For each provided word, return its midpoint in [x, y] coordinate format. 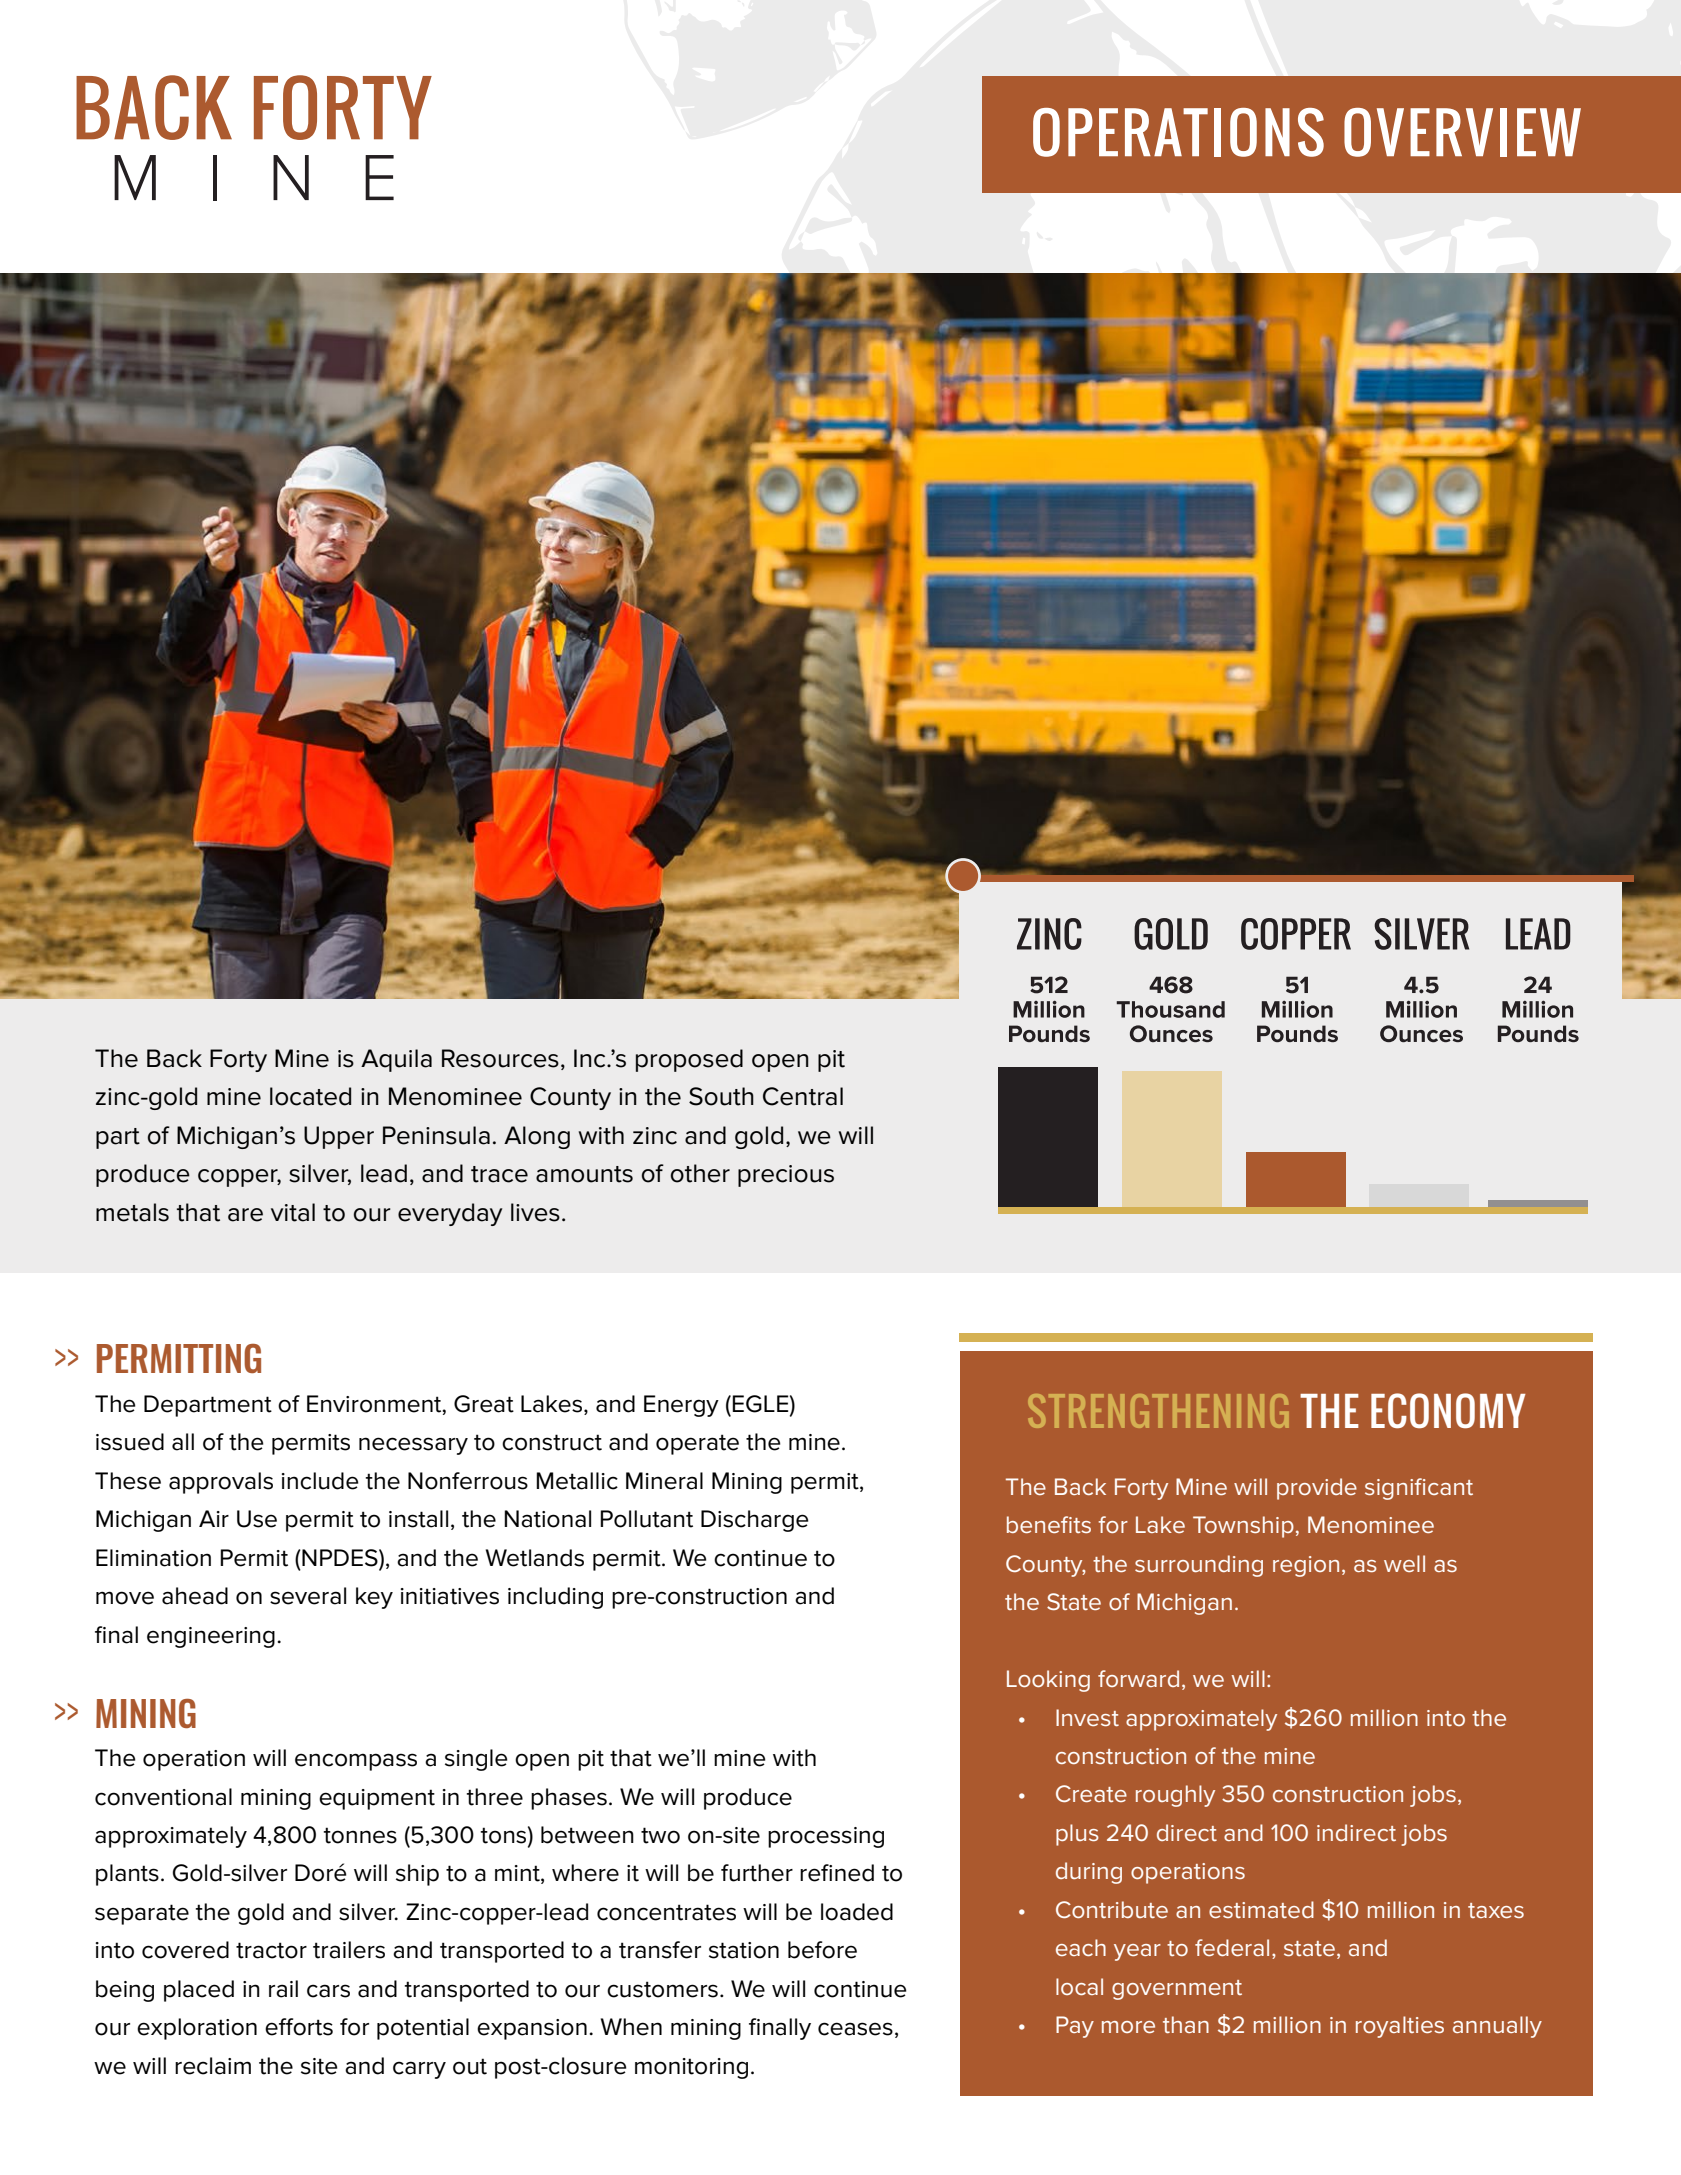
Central [803, 1096]
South [721, 1096]
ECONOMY [1448, 1410]
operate [697, 1444]
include [320, 1481]
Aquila [396, 1060]
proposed [689, 1060]
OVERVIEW [1462, 132]
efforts [299, 2027]
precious [786, 1176]
